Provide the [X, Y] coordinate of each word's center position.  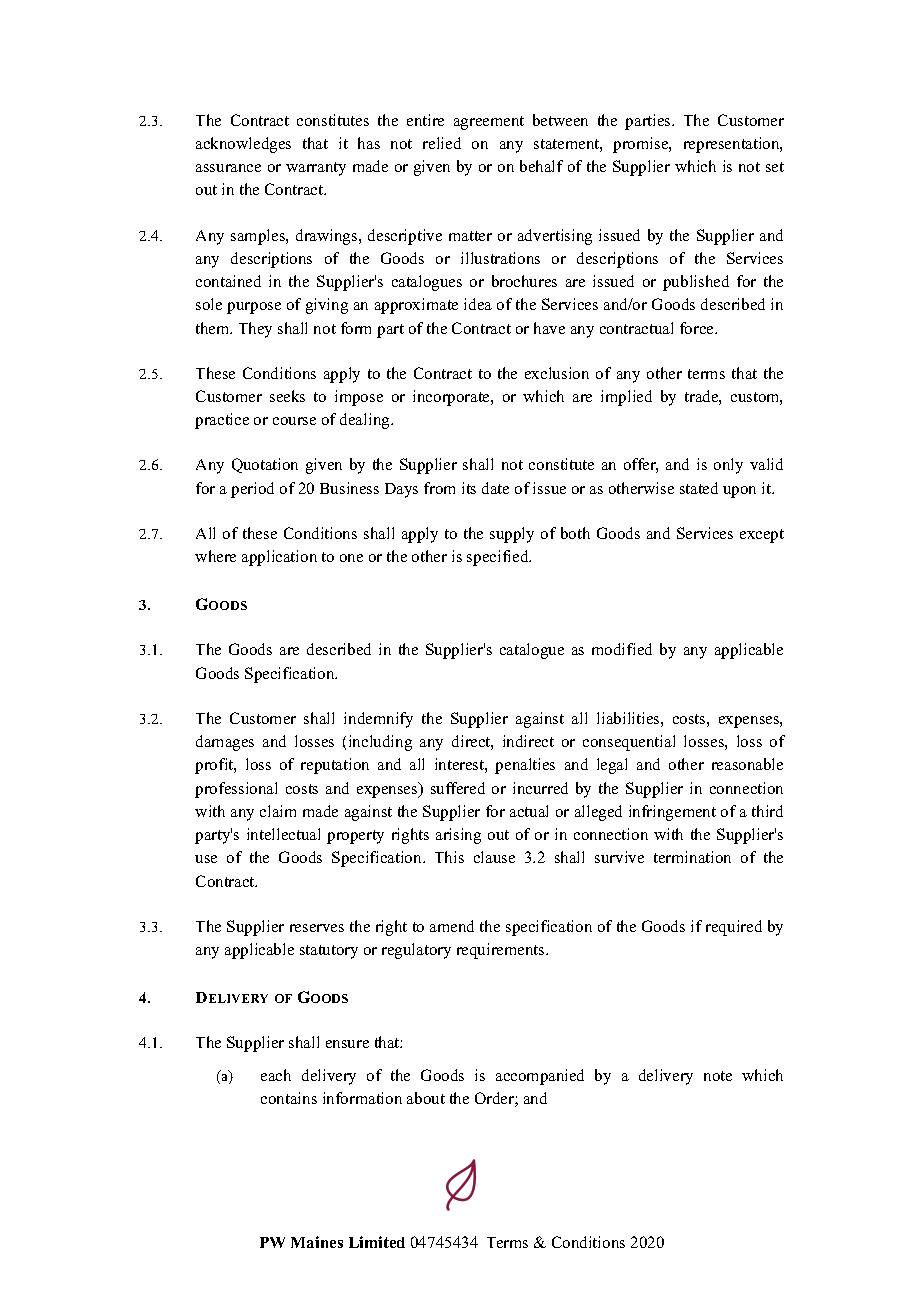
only [728, 466]
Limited [377, 1242]
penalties [525, 766]
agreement [489, 123]
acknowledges [243, 145]
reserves [317, 928]
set [775, 167]
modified [622, 649]
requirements [502, 951]
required [734, 928]
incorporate [452, 398]
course [294, 421]
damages [225, 743]
